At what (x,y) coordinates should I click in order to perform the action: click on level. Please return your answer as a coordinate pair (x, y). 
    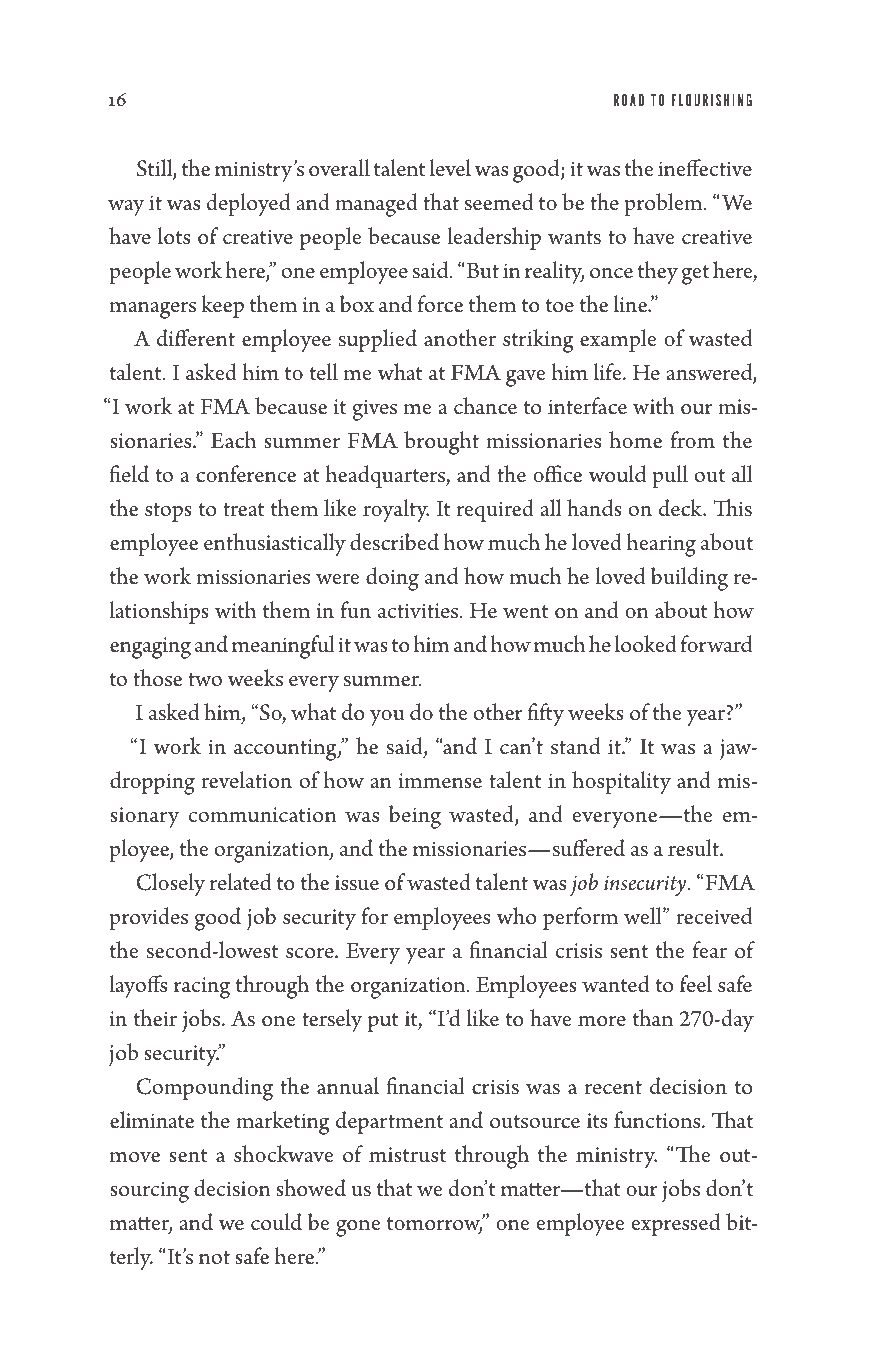
    Looking at the image, I should click on (450, 168).
